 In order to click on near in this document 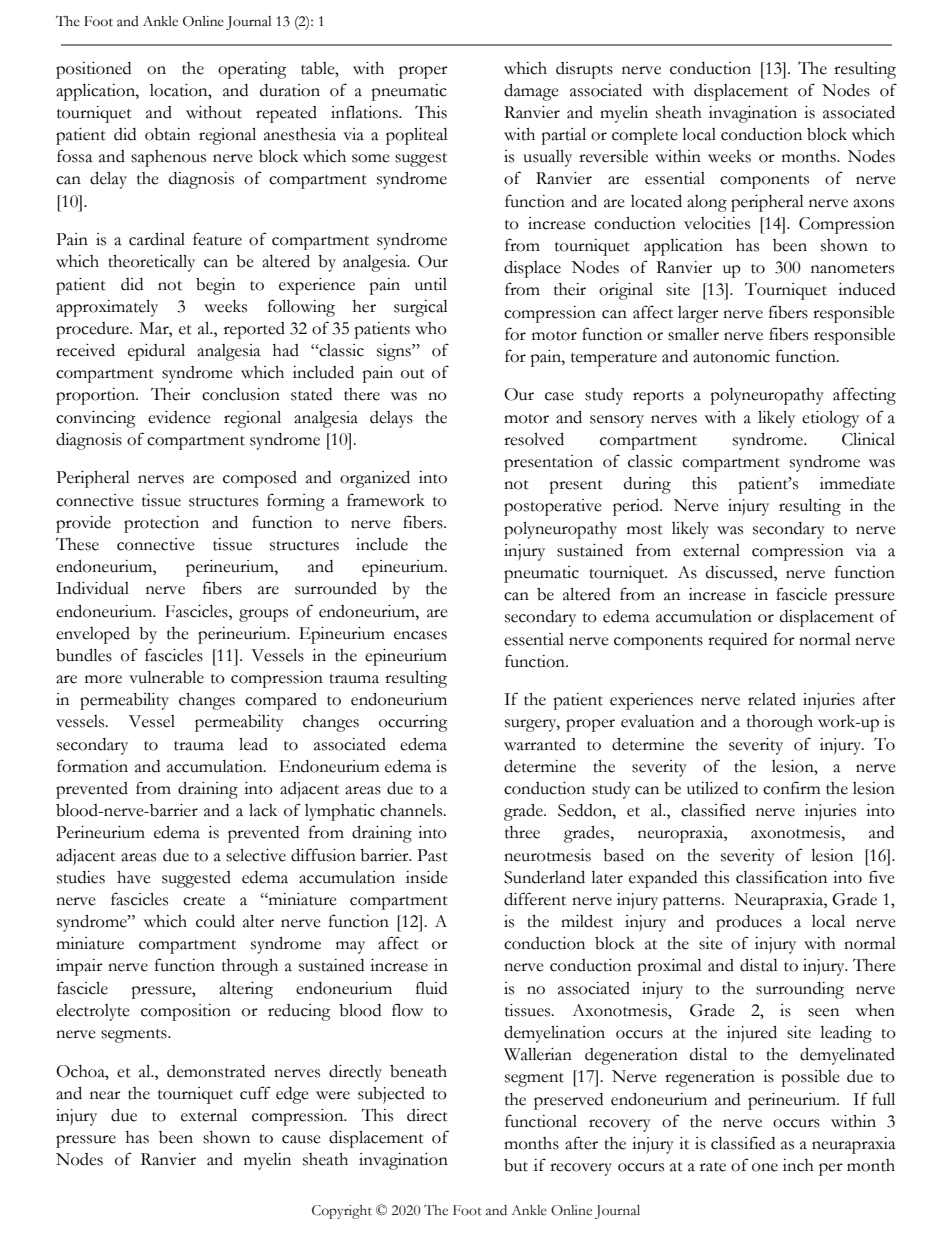, I will do `click(105, 1095)`.
